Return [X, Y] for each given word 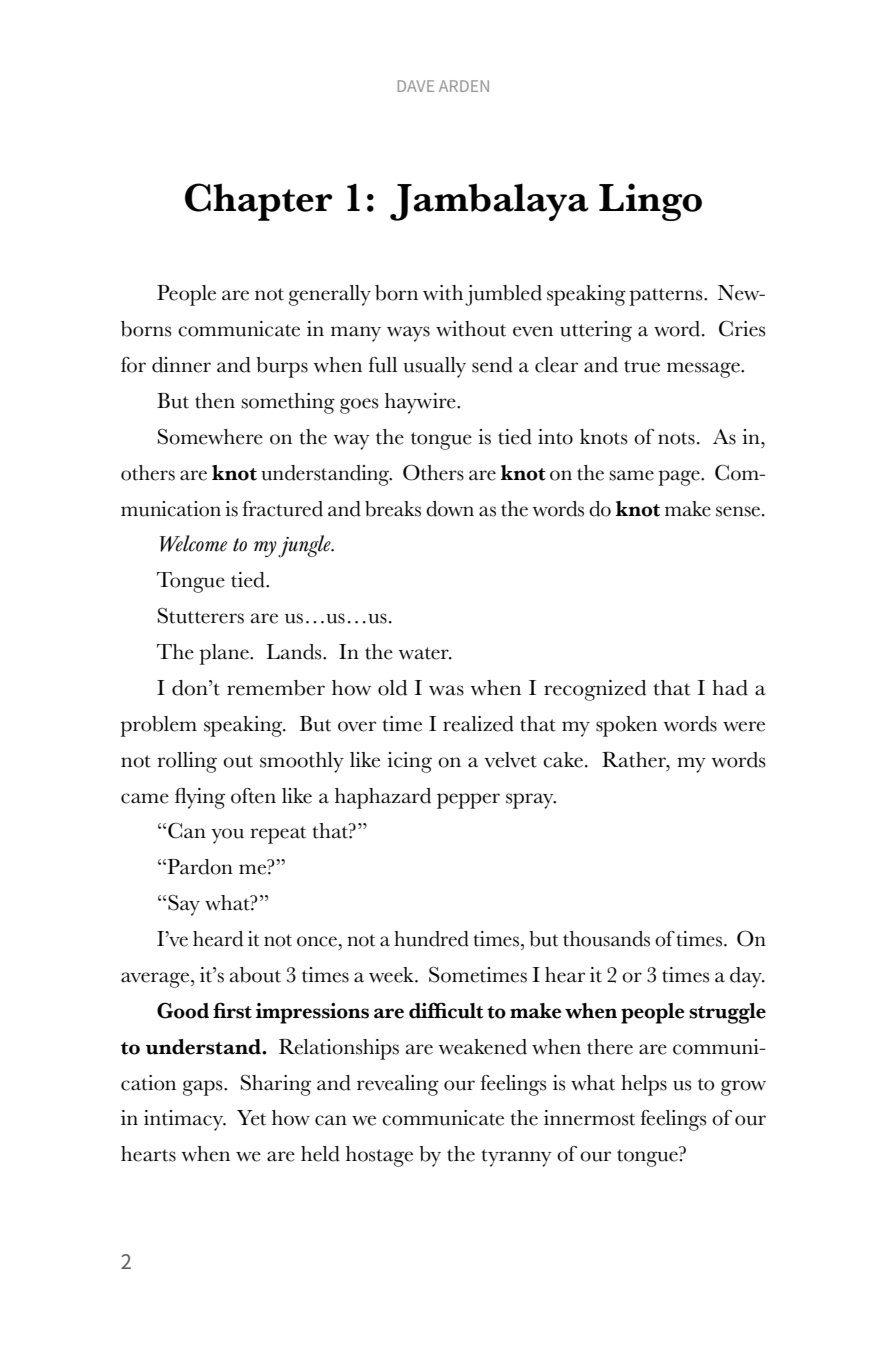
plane [225, 654]
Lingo [650, 202]
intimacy [185, 1120]
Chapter [259, 202]
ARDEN [464, 86]
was [446, 690]
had [730, 688]
